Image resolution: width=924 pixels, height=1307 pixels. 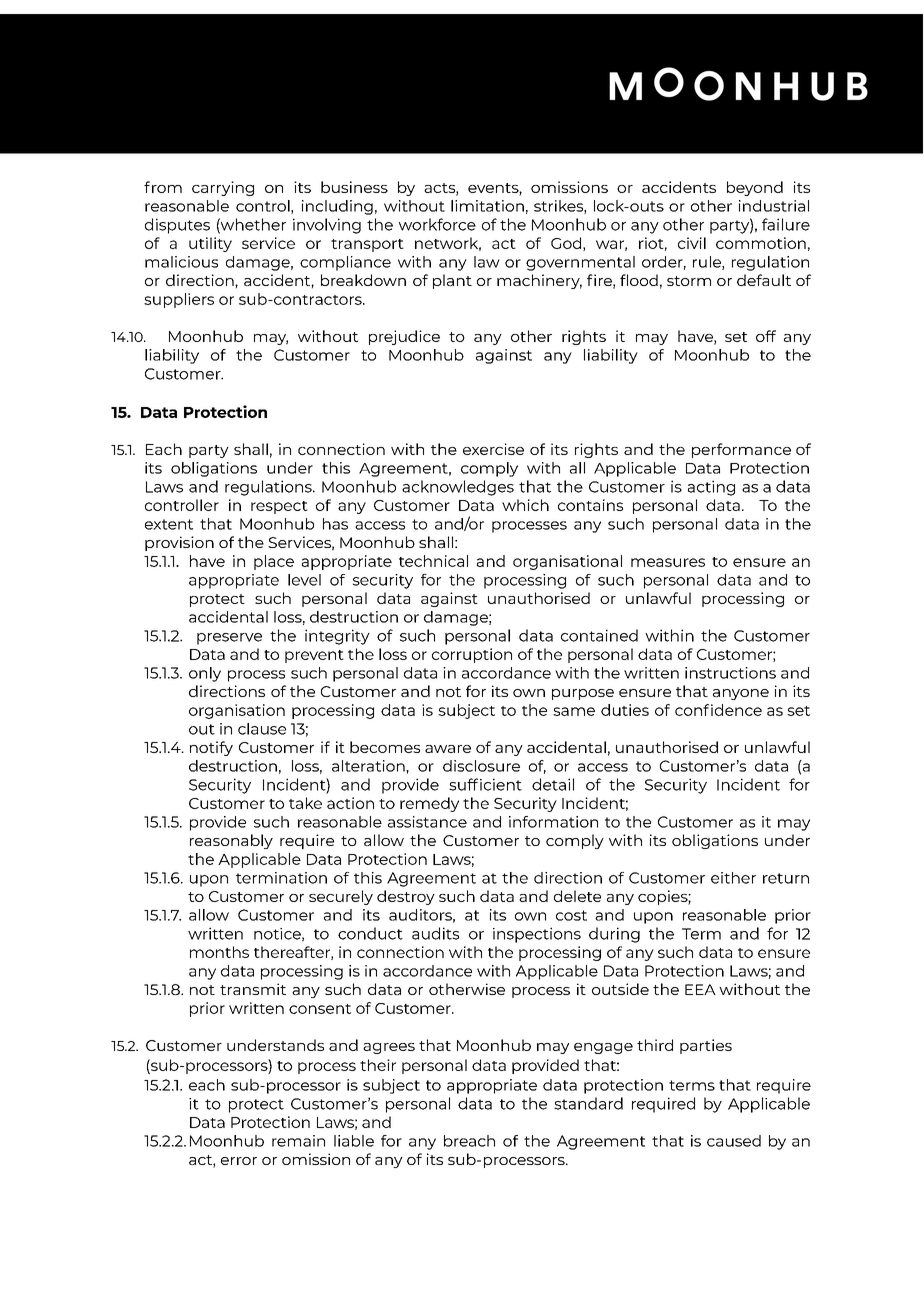 What do you see at coordinates (205, 674) in the screenshot?
I see `only` at bounding box center [205, 674].
